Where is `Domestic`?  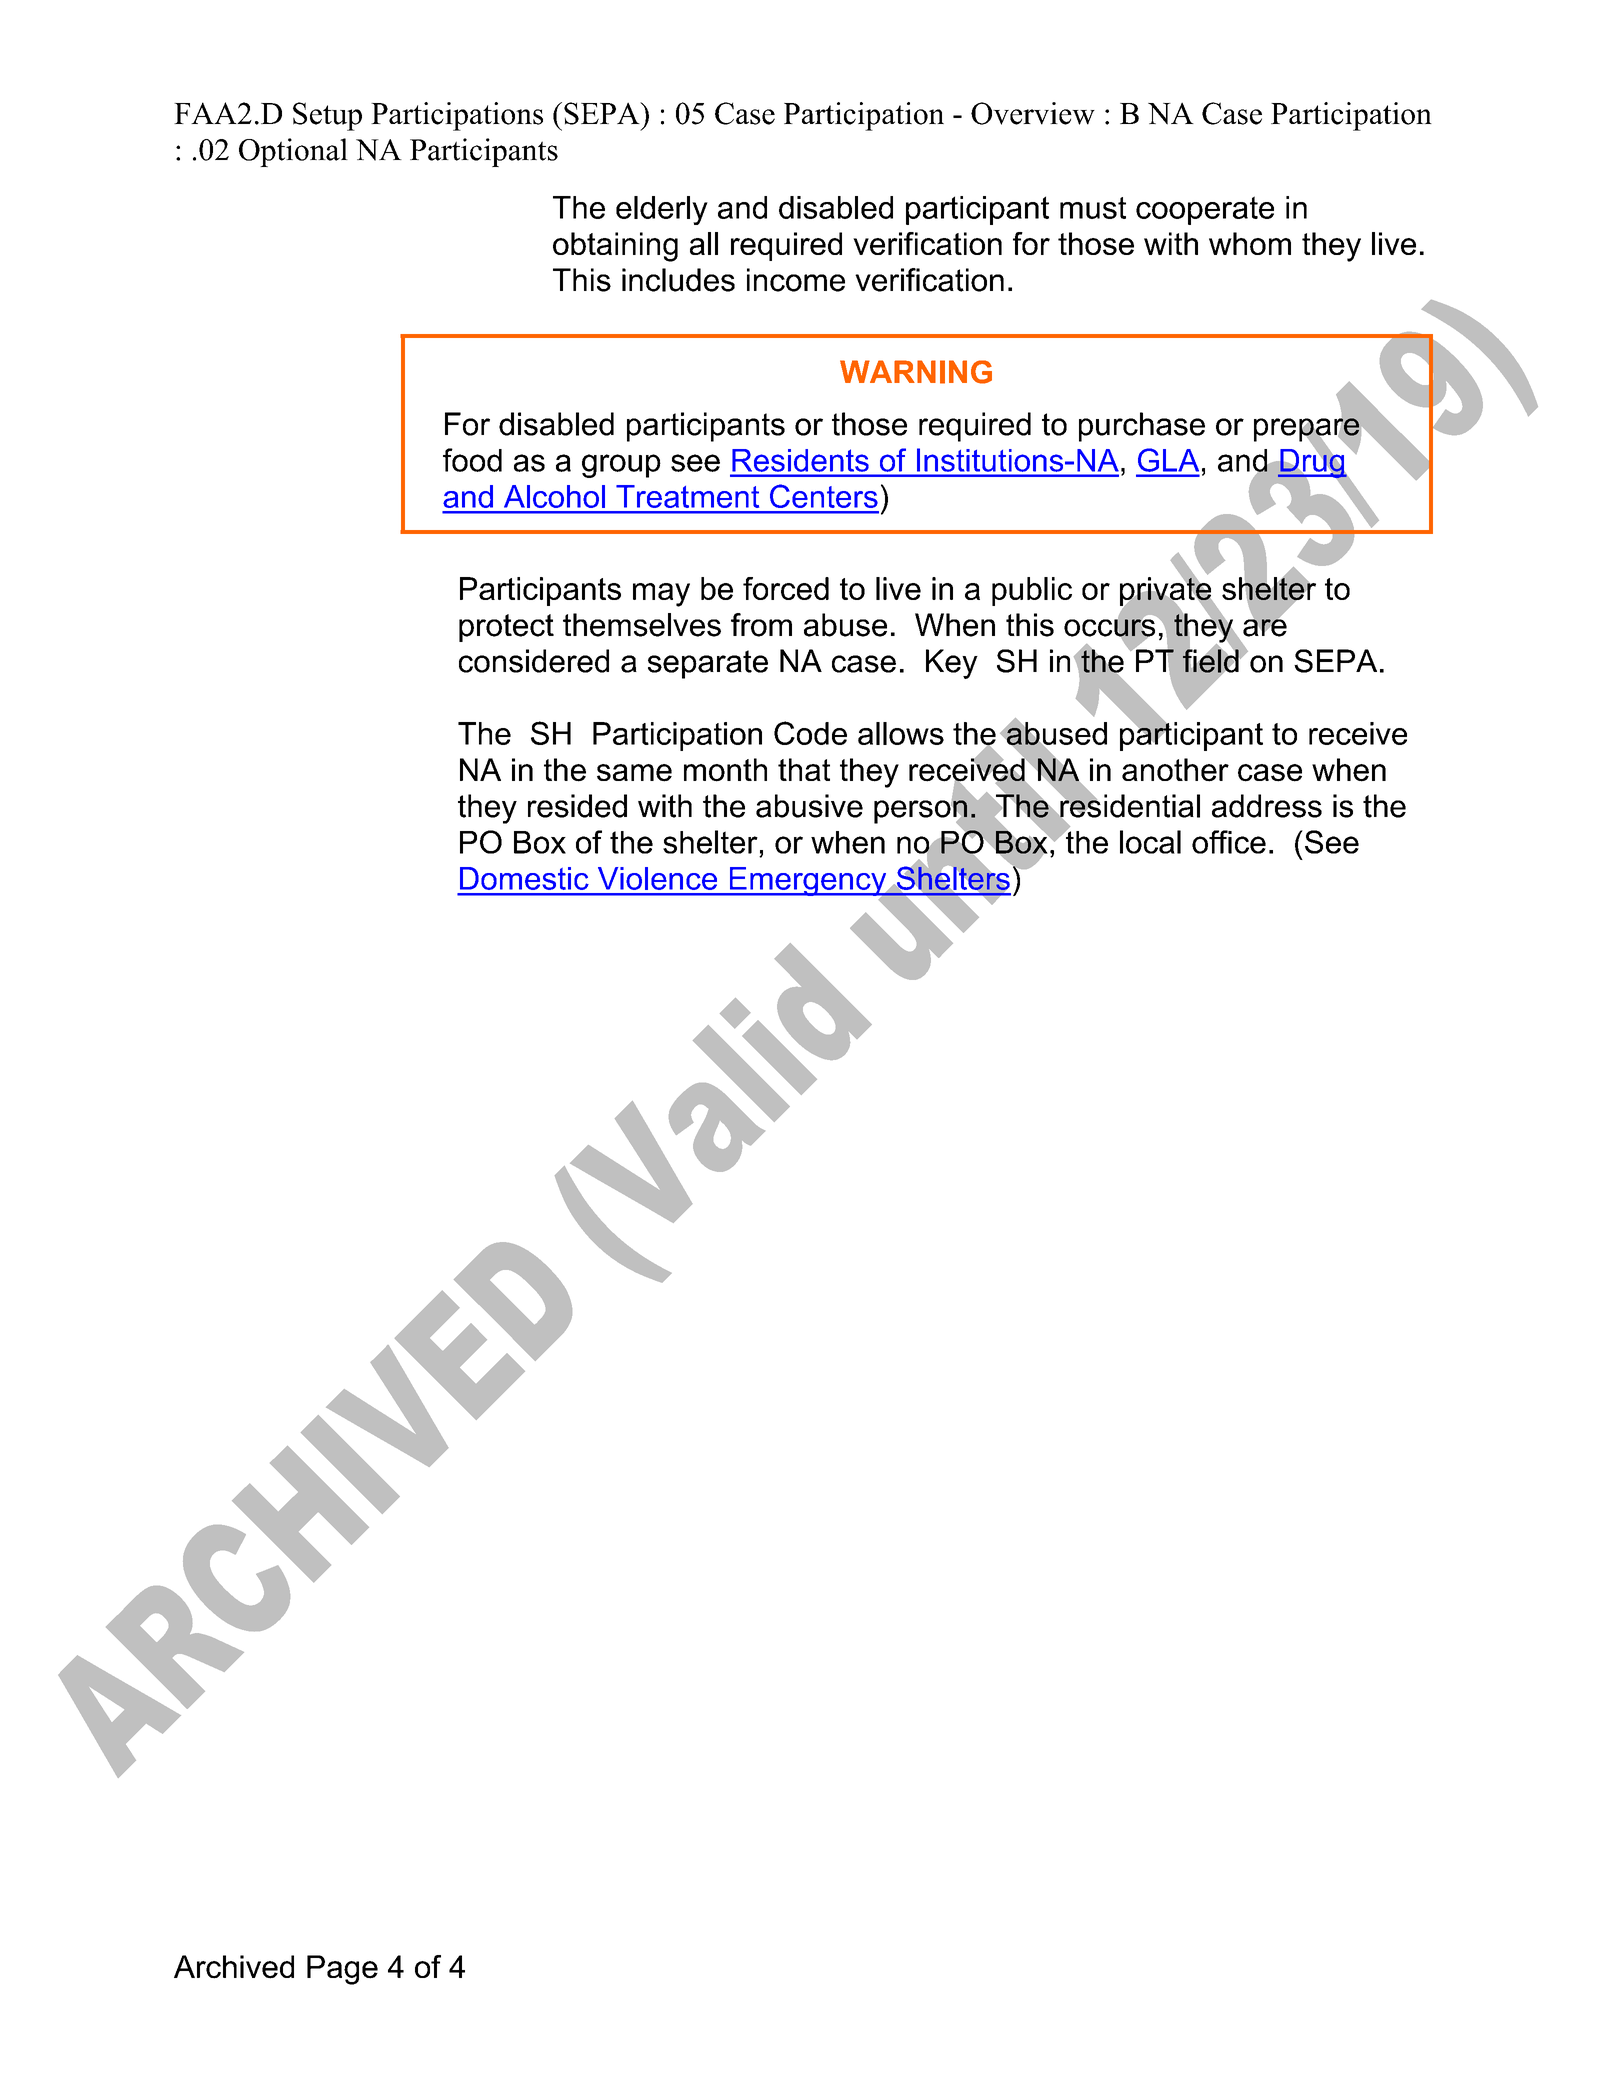 Domestic is located at coordinates (524, 878).
